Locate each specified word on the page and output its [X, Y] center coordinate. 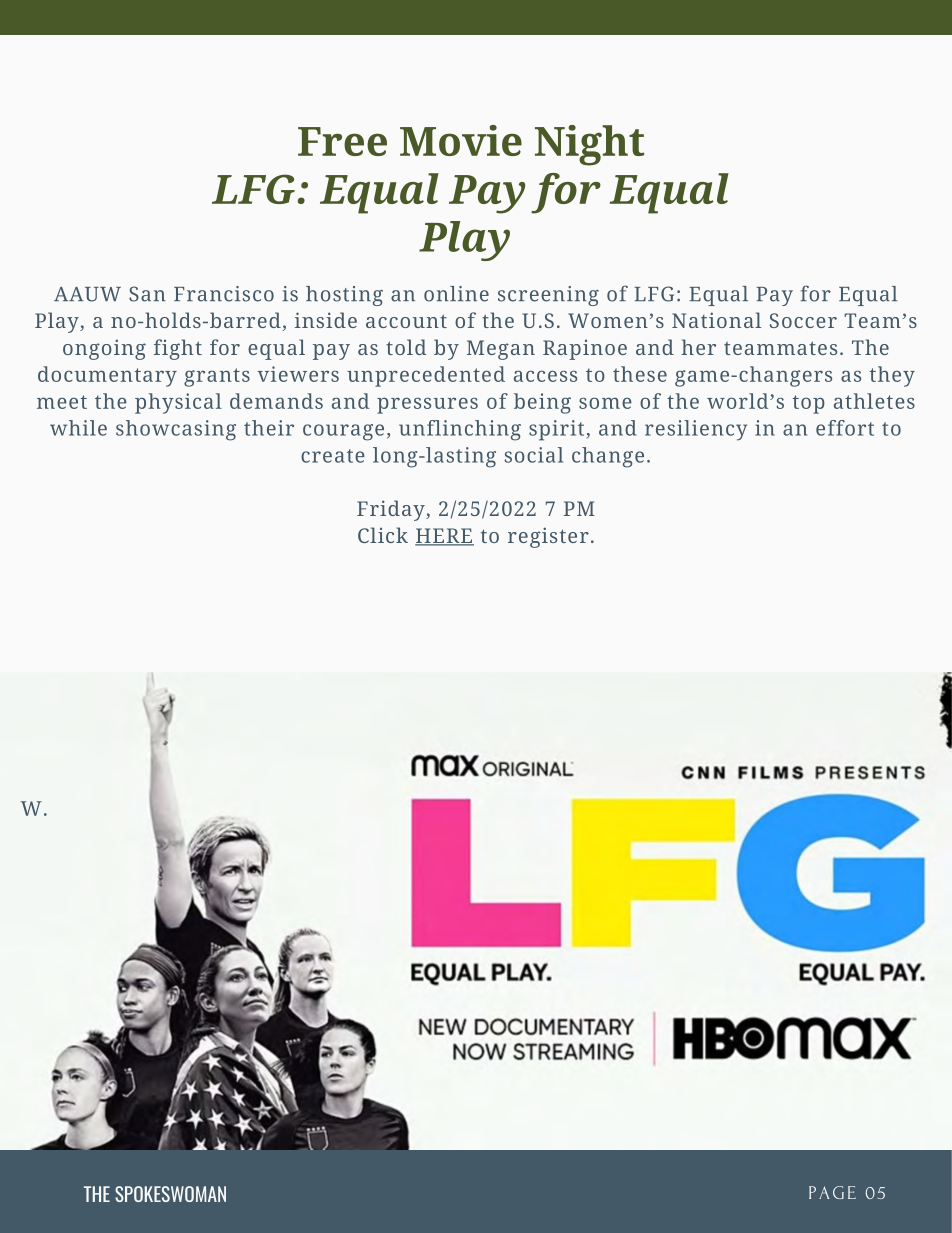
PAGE [832, 1192]
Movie [461, 140]
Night [589, 145]
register [548, 537]
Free [342, 141]
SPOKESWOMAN [170, 1194]
